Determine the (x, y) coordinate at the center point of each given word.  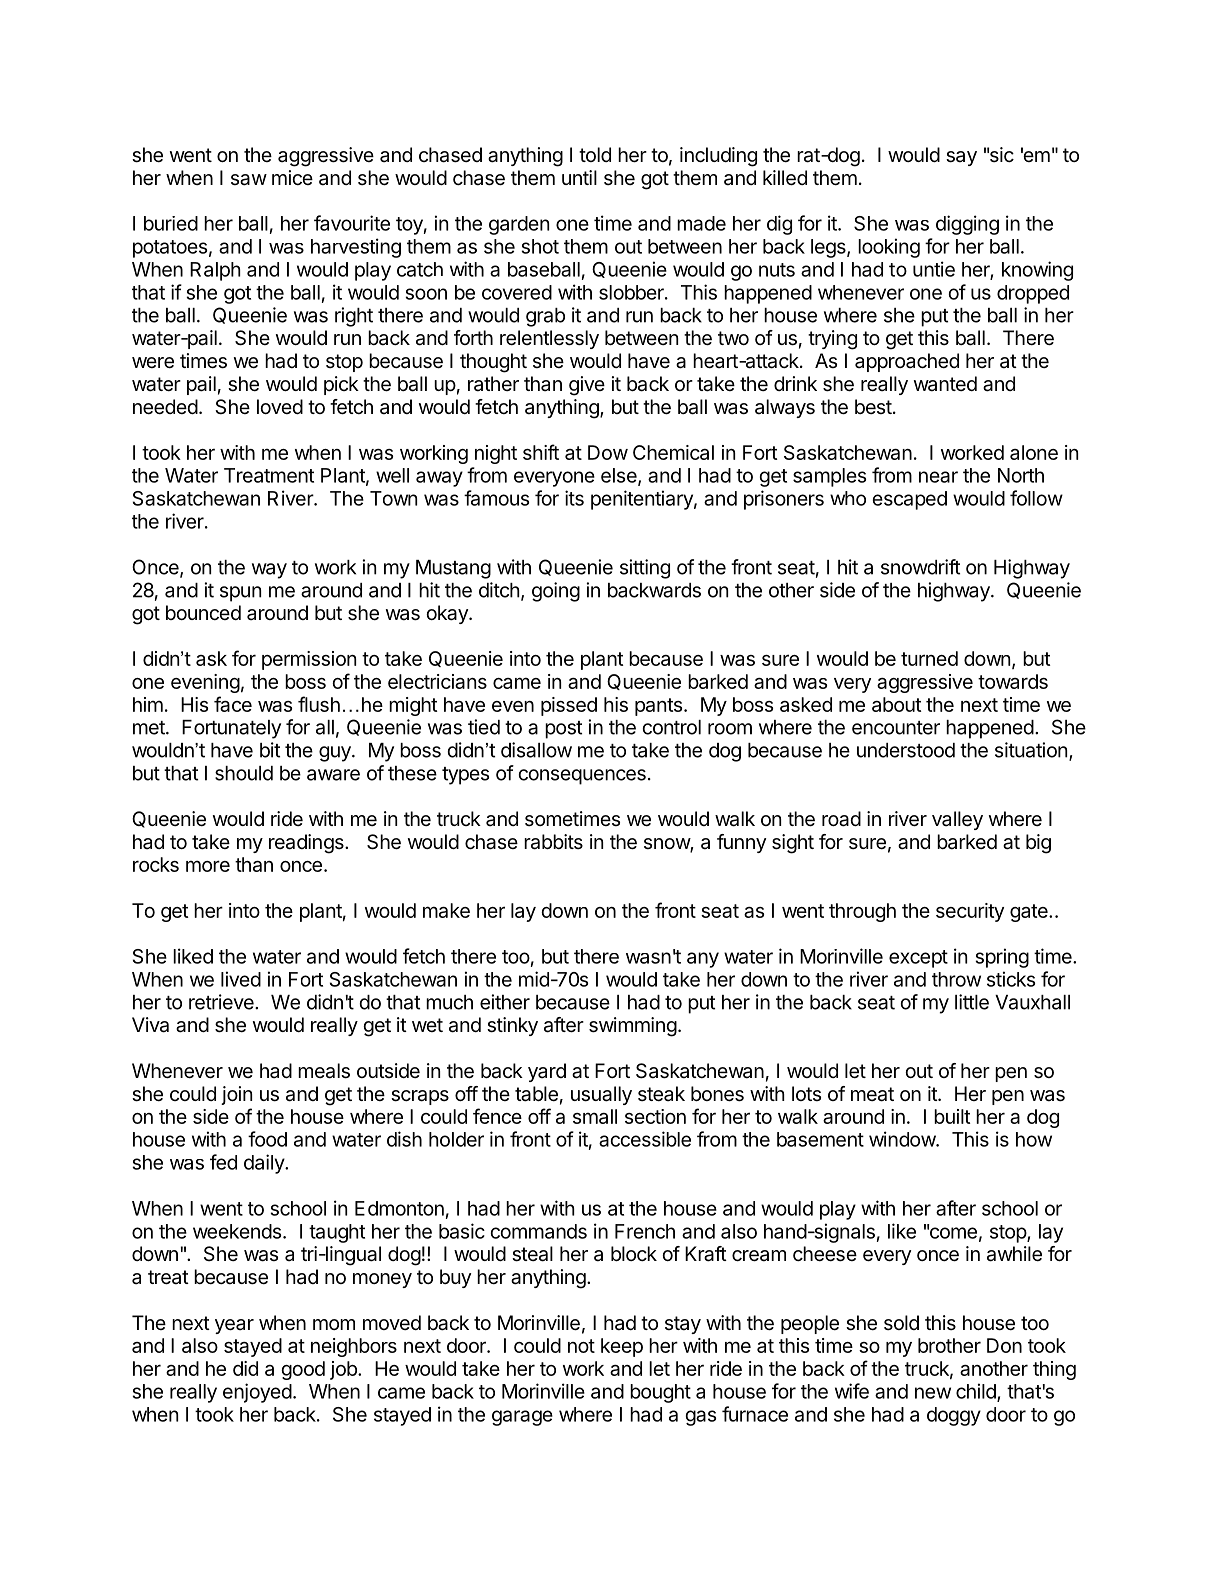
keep (622, 1347)
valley (957, 820)
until (579, 177)
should (244, 773)
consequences (582, 777)
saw (249, 180)
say (961, 158)
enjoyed (257, 1393)
